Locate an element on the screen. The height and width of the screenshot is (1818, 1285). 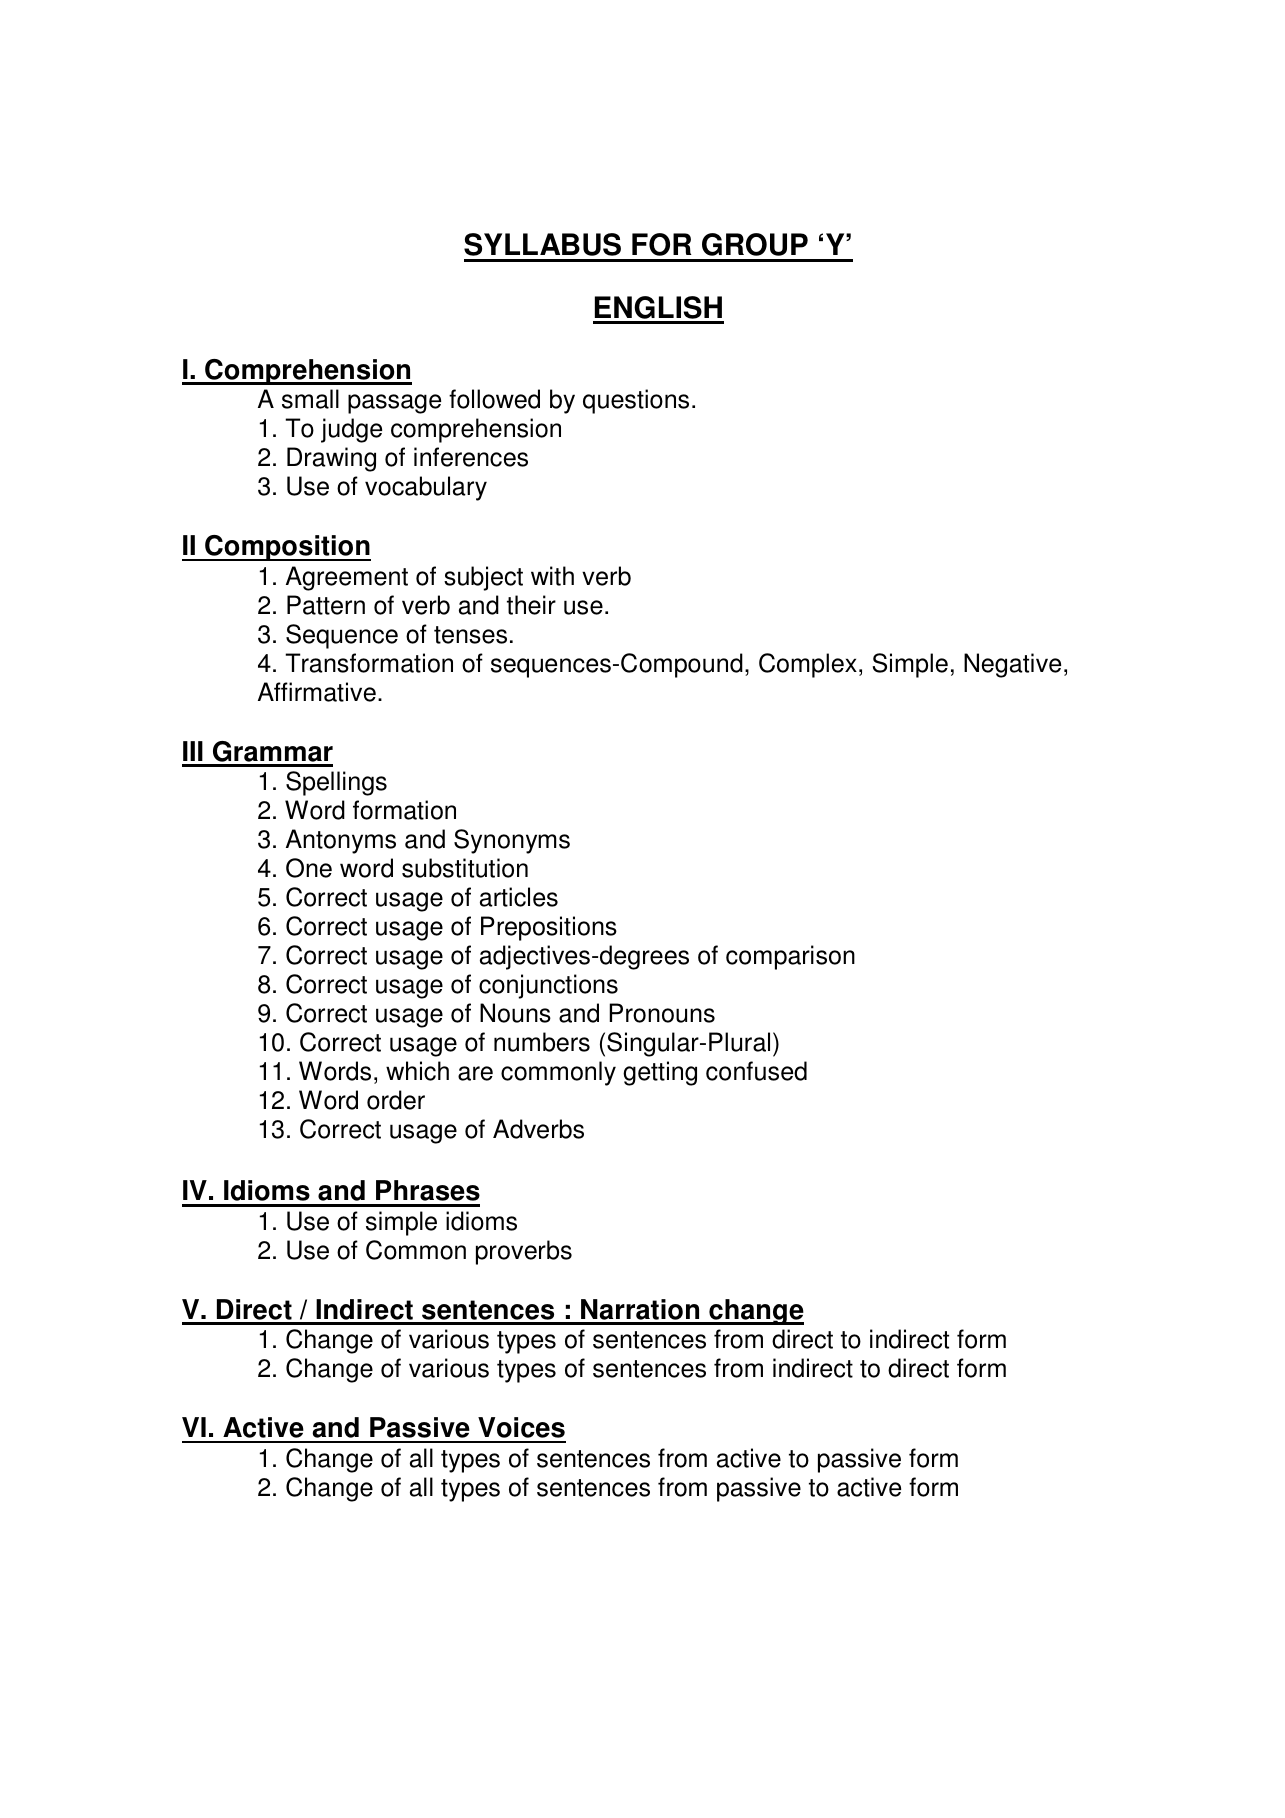
which is located at coordinates (417, 1071).
